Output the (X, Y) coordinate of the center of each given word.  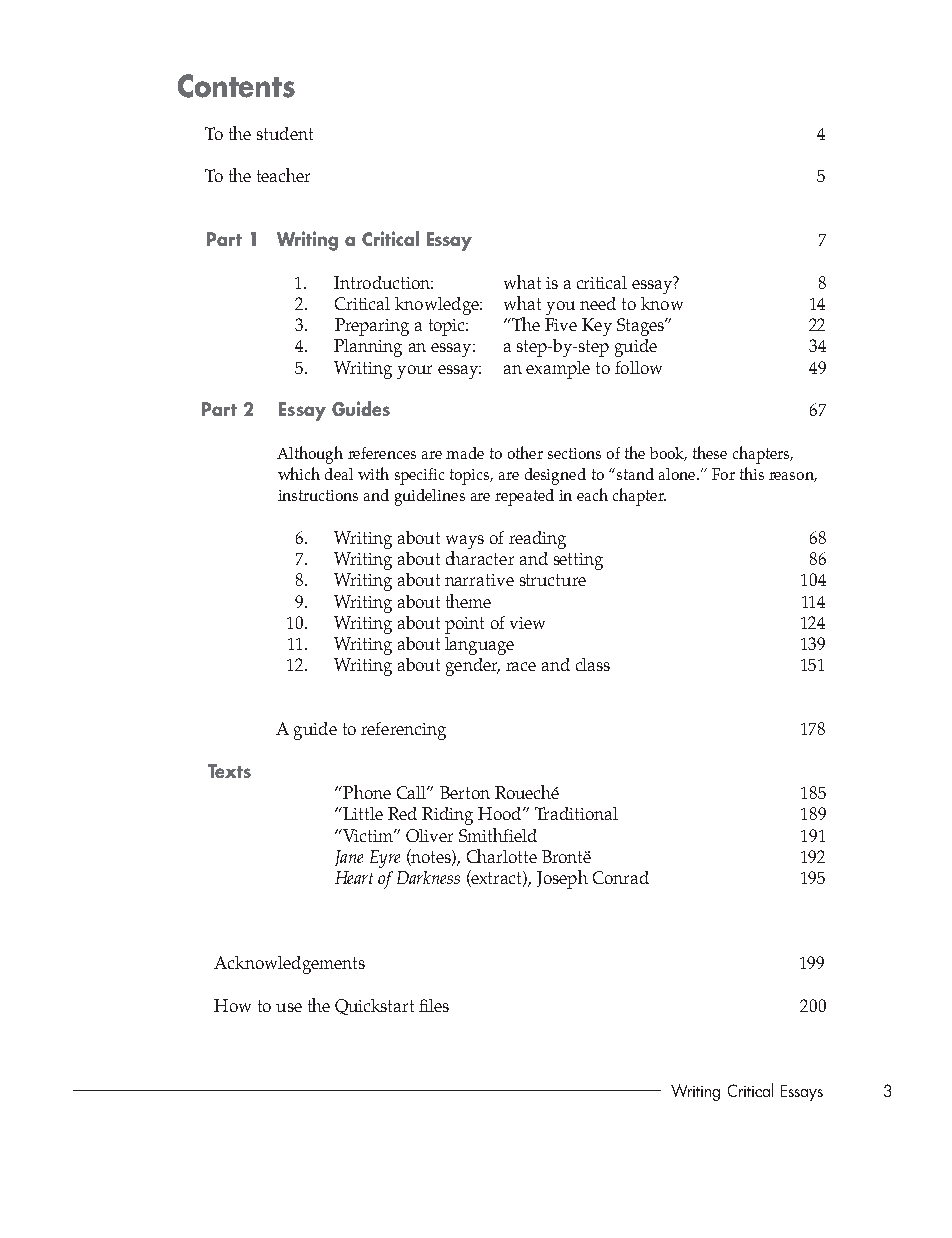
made (465, 453)
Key (597, 327)
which (299, 473)
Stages (642, 327)
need (598, 303)
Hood (501, 813)
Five (561, 324)
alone (678, 474)
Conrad (621, 877)
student (285, 133)
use (289, 1007)
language (479, 646)
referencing (403, 731)
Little (362, 813)
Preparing (372, 327)
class (593, 664)
